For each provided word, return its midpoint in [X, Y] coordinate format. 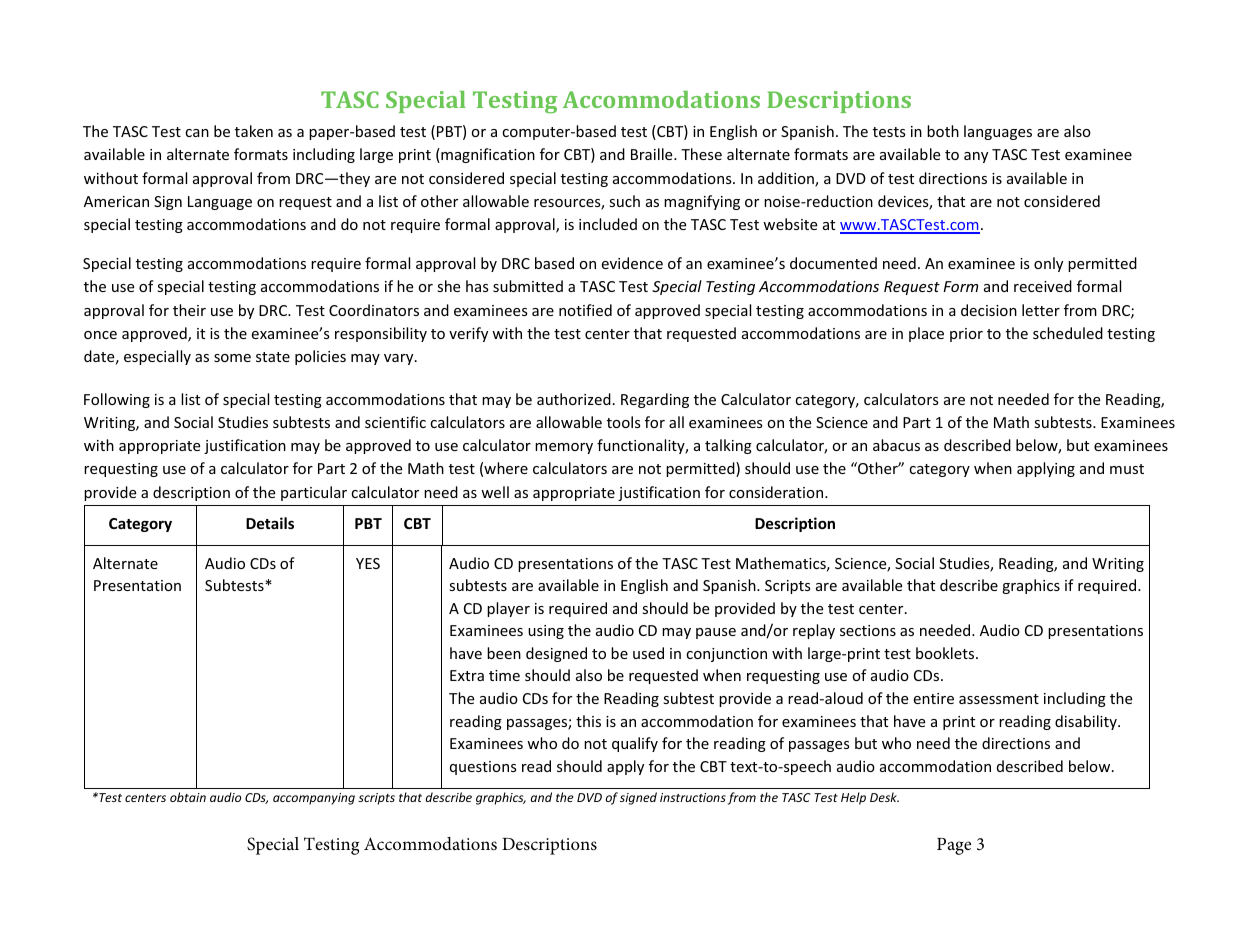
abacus [896, 445]
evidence [632, 263]
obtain [188, 797]
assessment [999, 699]
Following [117, 400]
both [943, 131]
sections [868, 630]
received [1043, 286]
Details [270, 523]
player [508, 609]
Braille [653, 154]
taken [254, 131]
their [189, 310]
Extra [467, 675]
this [588, 721]
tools [624, 422]
